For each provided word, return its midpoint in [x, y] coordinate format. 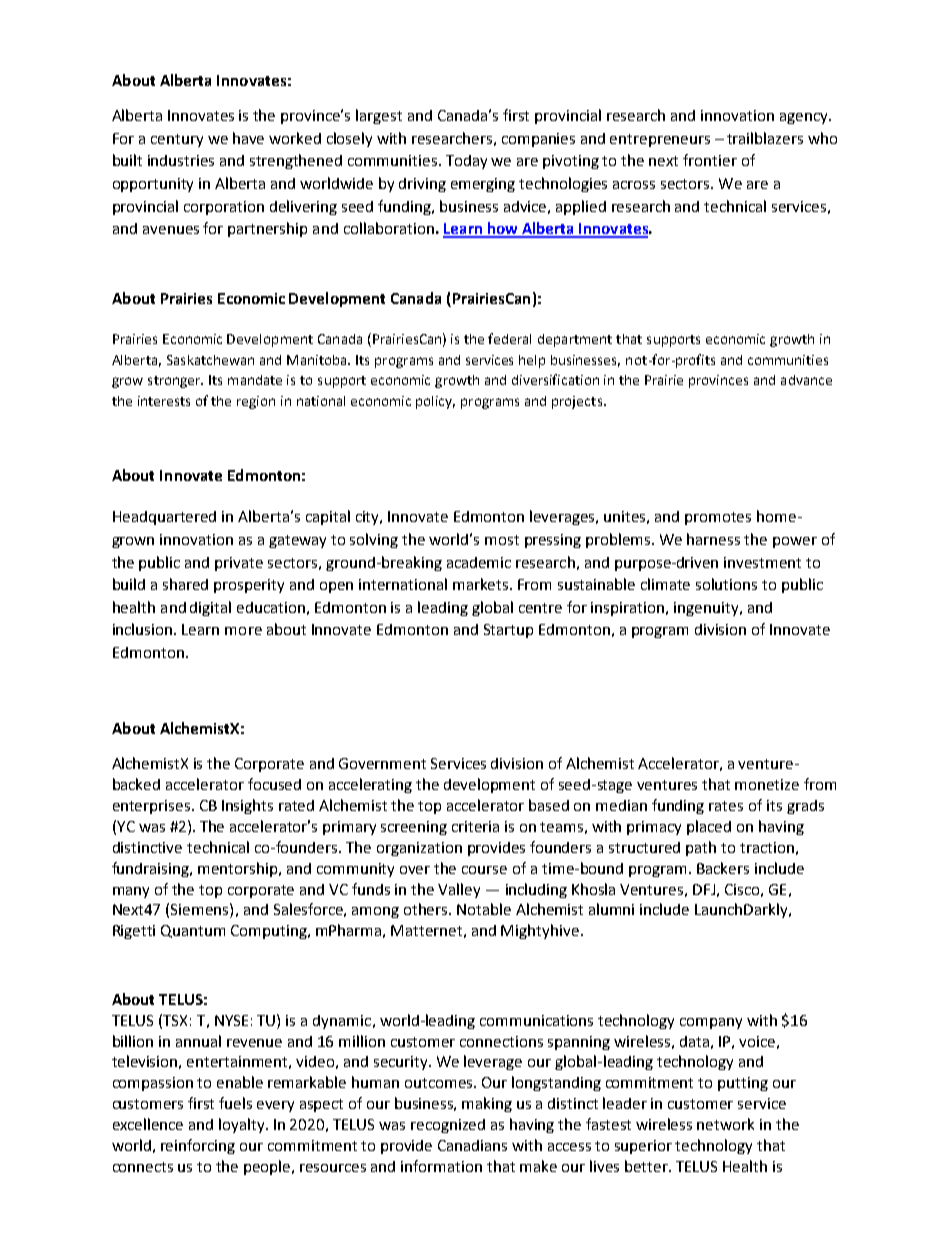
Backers [723, 868]
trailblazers [765, 138]
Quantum [193, 931]
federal [509, 338]
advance [806, 380]
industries [181, 160]
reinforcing [198, 1146]
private [239, 564]
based [549, 805]
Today [466, 162]
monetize [767, 784]
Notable [484, 909]
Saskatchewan [210, 360]
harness [713, 539]
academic [479, 562]
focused [274, 784]
